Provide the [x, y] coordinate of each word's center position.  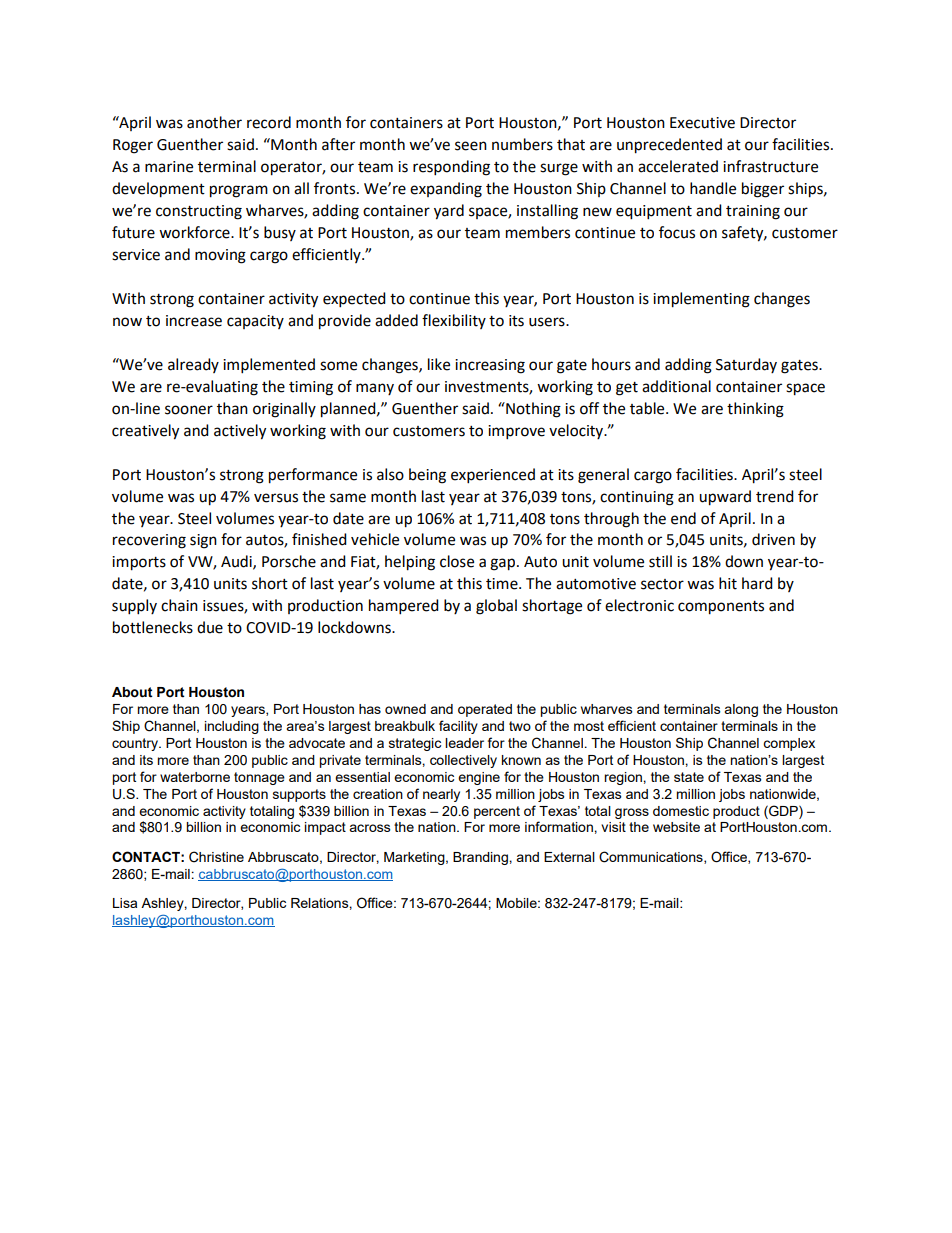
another [214, 122]
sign [203, 541]
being [427, 476]
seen [471, 146]
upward [725, 498]
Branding [481, 858]
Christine [216, 857]
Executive [702, 123]
